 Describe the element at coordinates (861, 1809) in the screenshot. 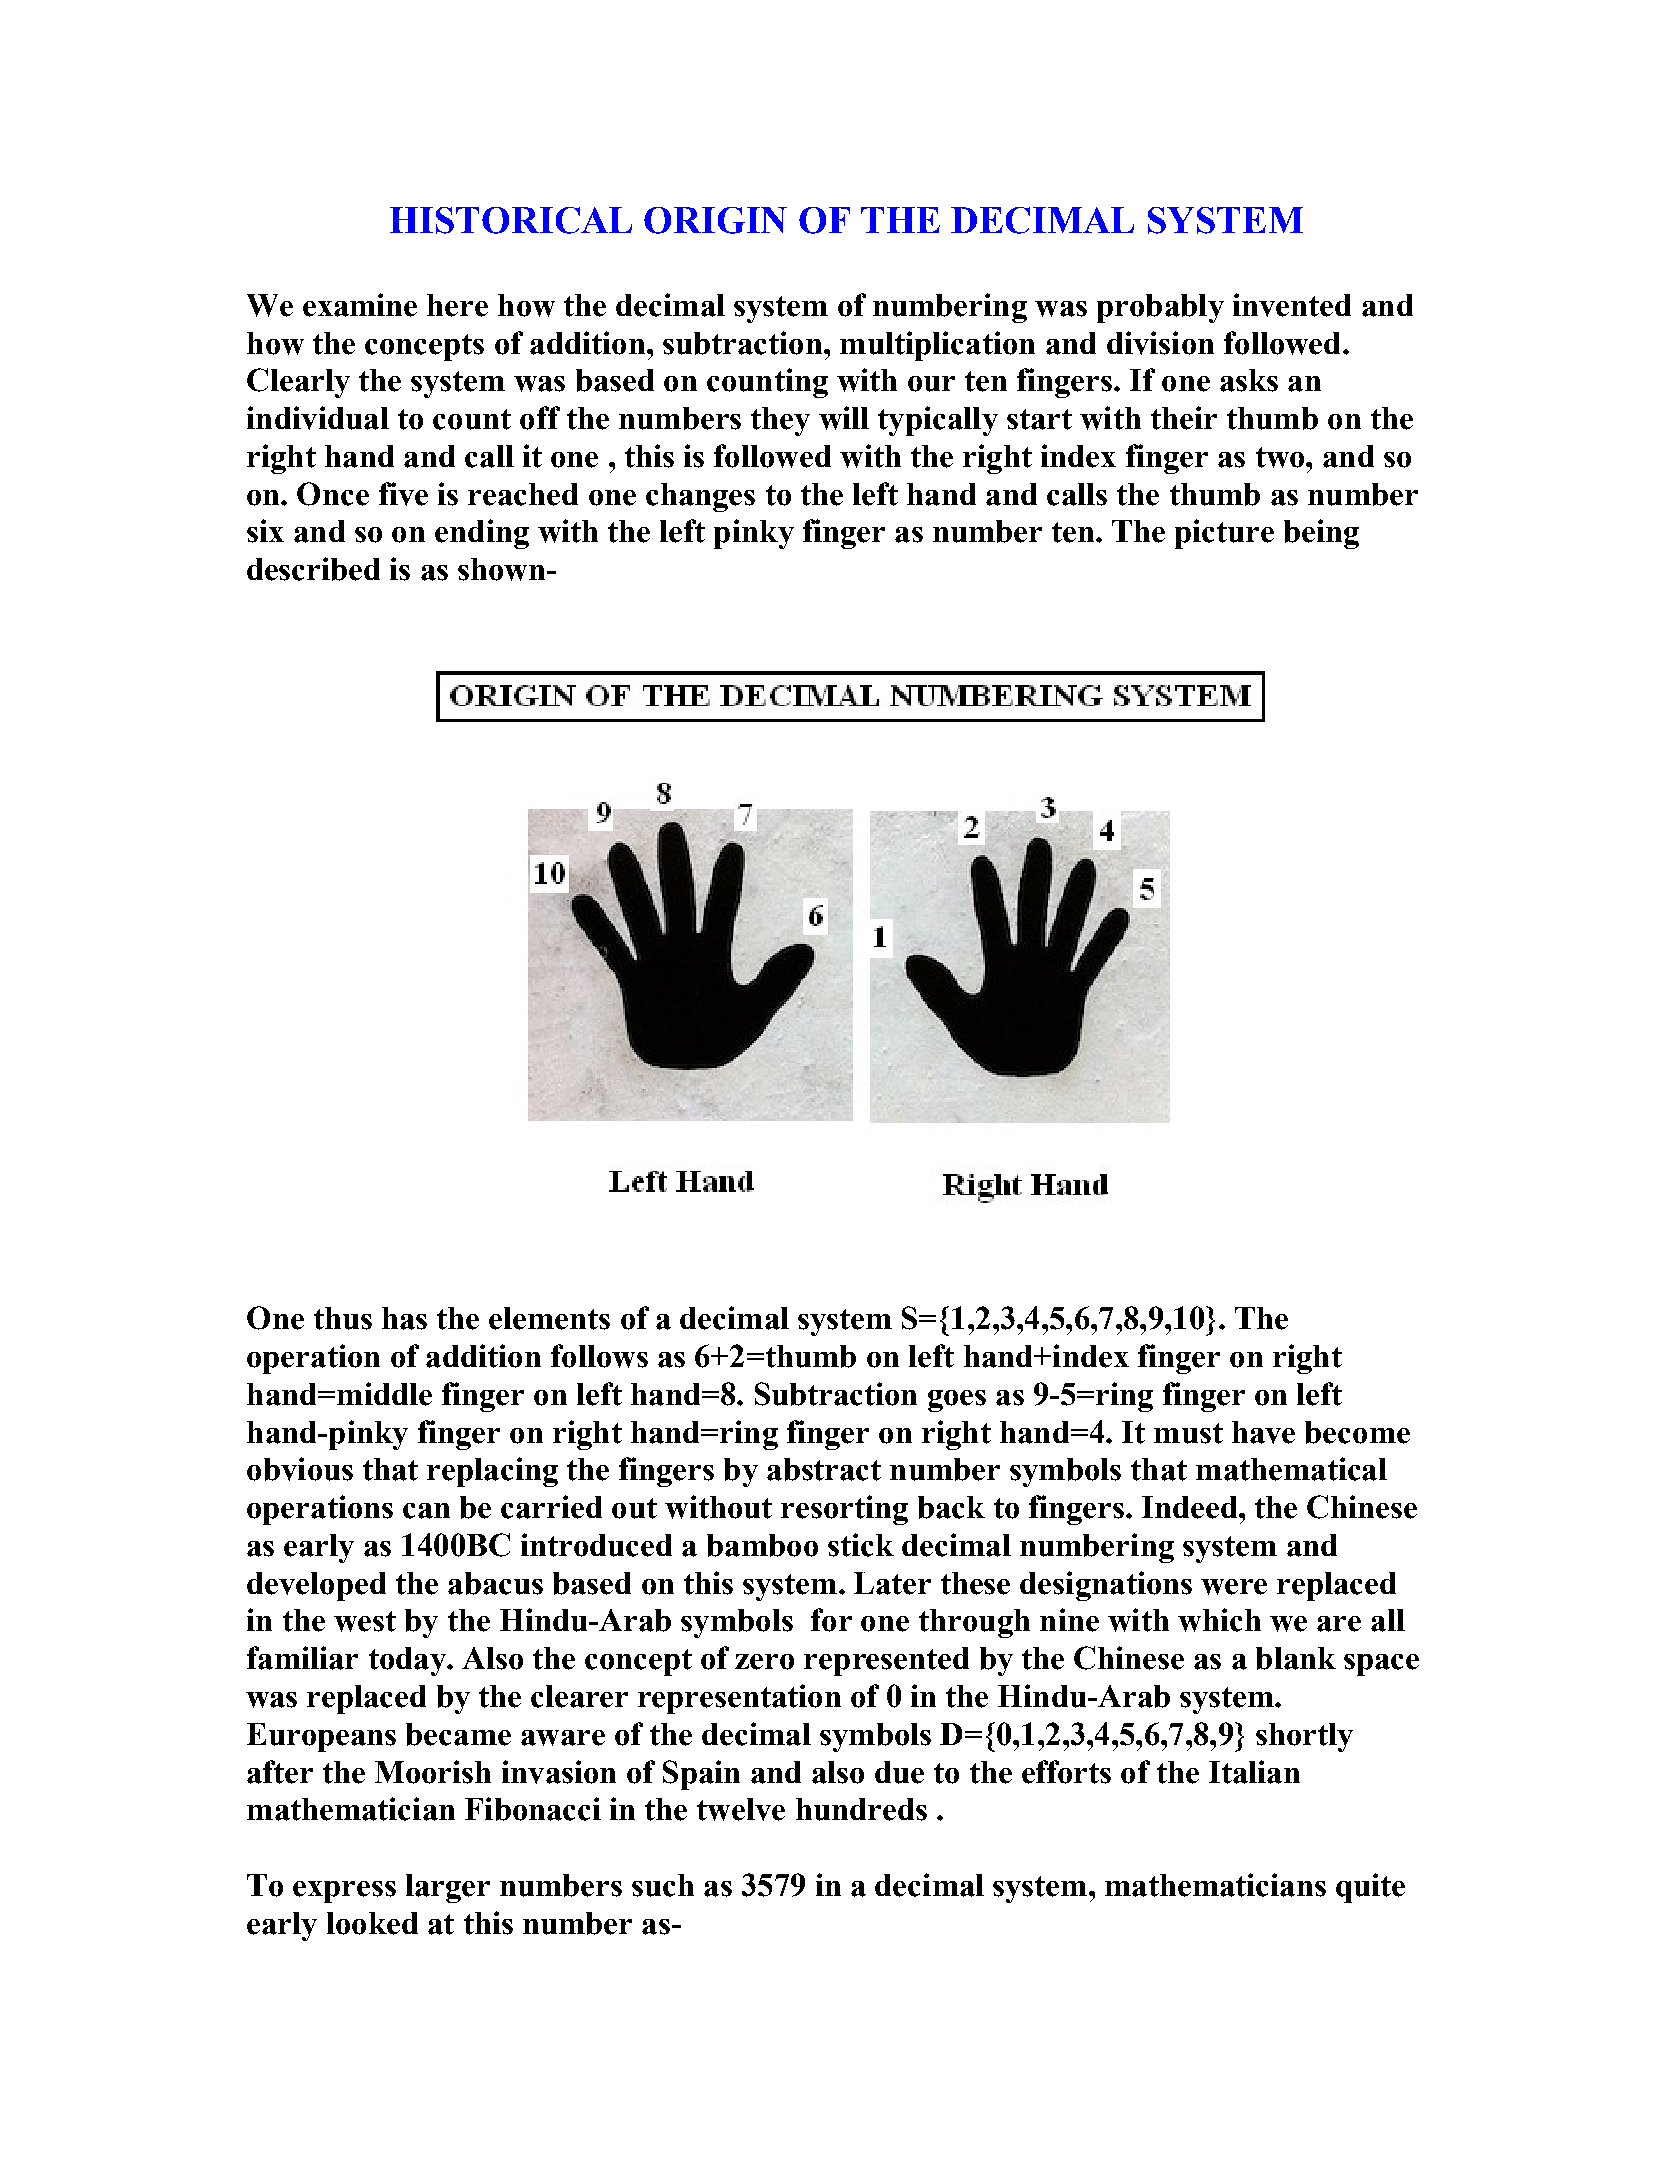

I see `hundreds` at that location.
